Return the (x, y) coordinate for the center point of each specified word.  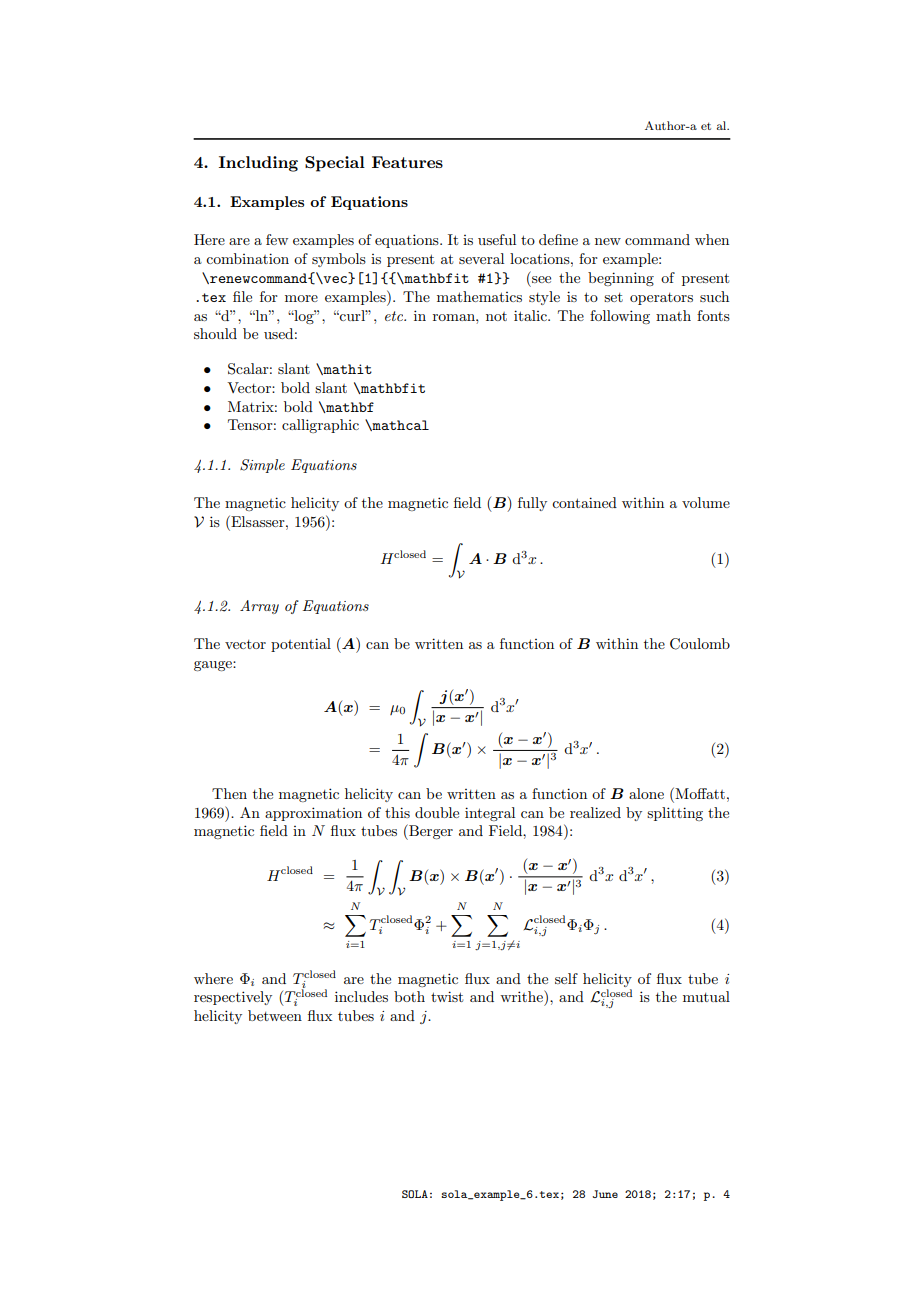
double (437, 812)
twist (447, 996)
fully (532, 504)
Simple (262, 466)
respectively (233, 998)
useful (497, 239)
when (712, 239)
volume (706, 502)
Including (258, 164)
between (275, 1015)
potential (301, 645)
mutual (706, 996)
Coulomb (700, 644)
